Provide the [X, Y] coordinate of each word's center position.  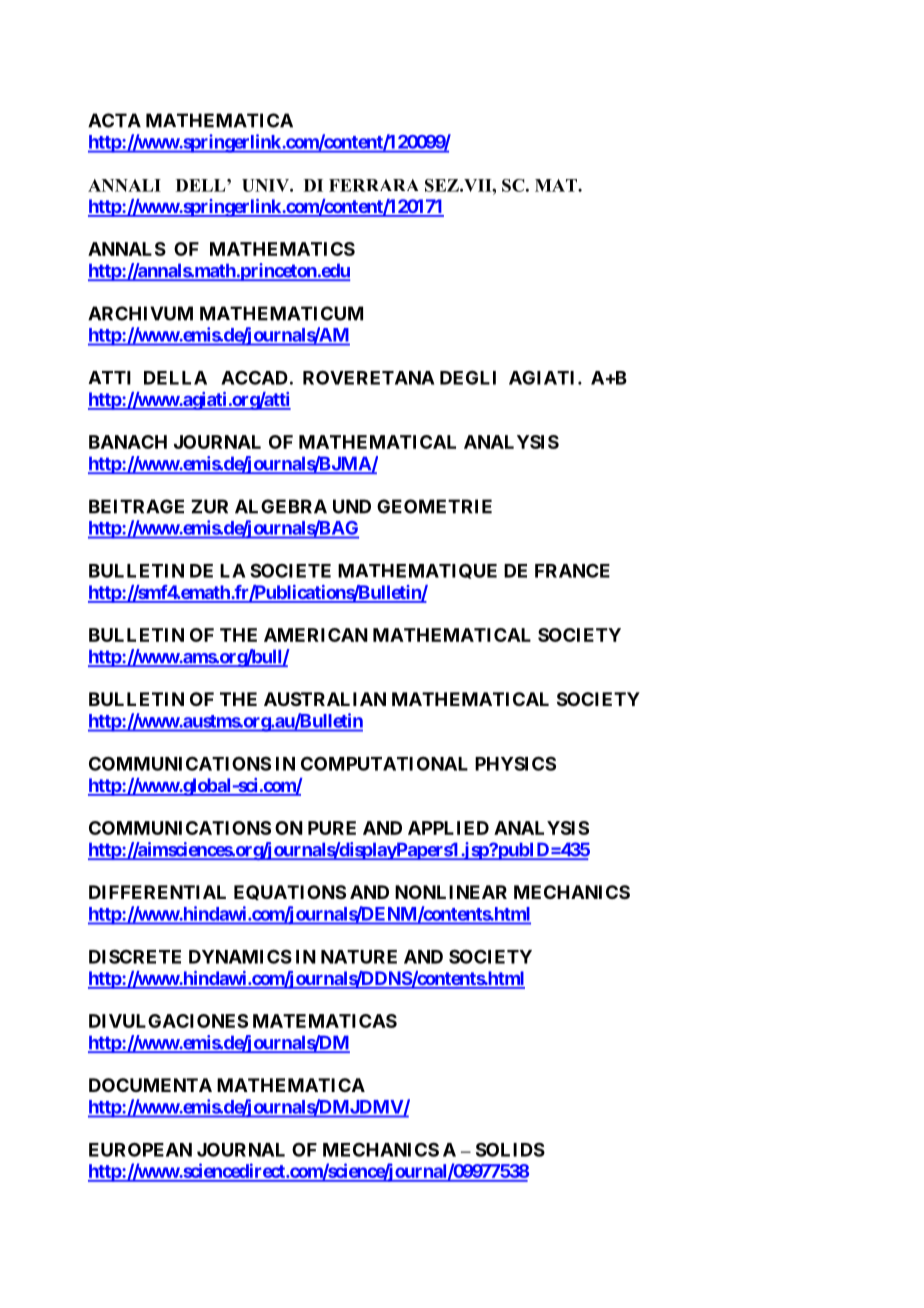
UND [352, 506]
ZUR [209, 506]
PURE [332, 828]
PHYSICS [515, 763]
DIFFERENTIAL [157, 892]
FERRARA [373, 185]
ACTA [114, 120]
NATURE [359, 957]
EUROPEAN [140, 1149]
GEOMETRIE [434, 506]
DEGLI [468, 377]
